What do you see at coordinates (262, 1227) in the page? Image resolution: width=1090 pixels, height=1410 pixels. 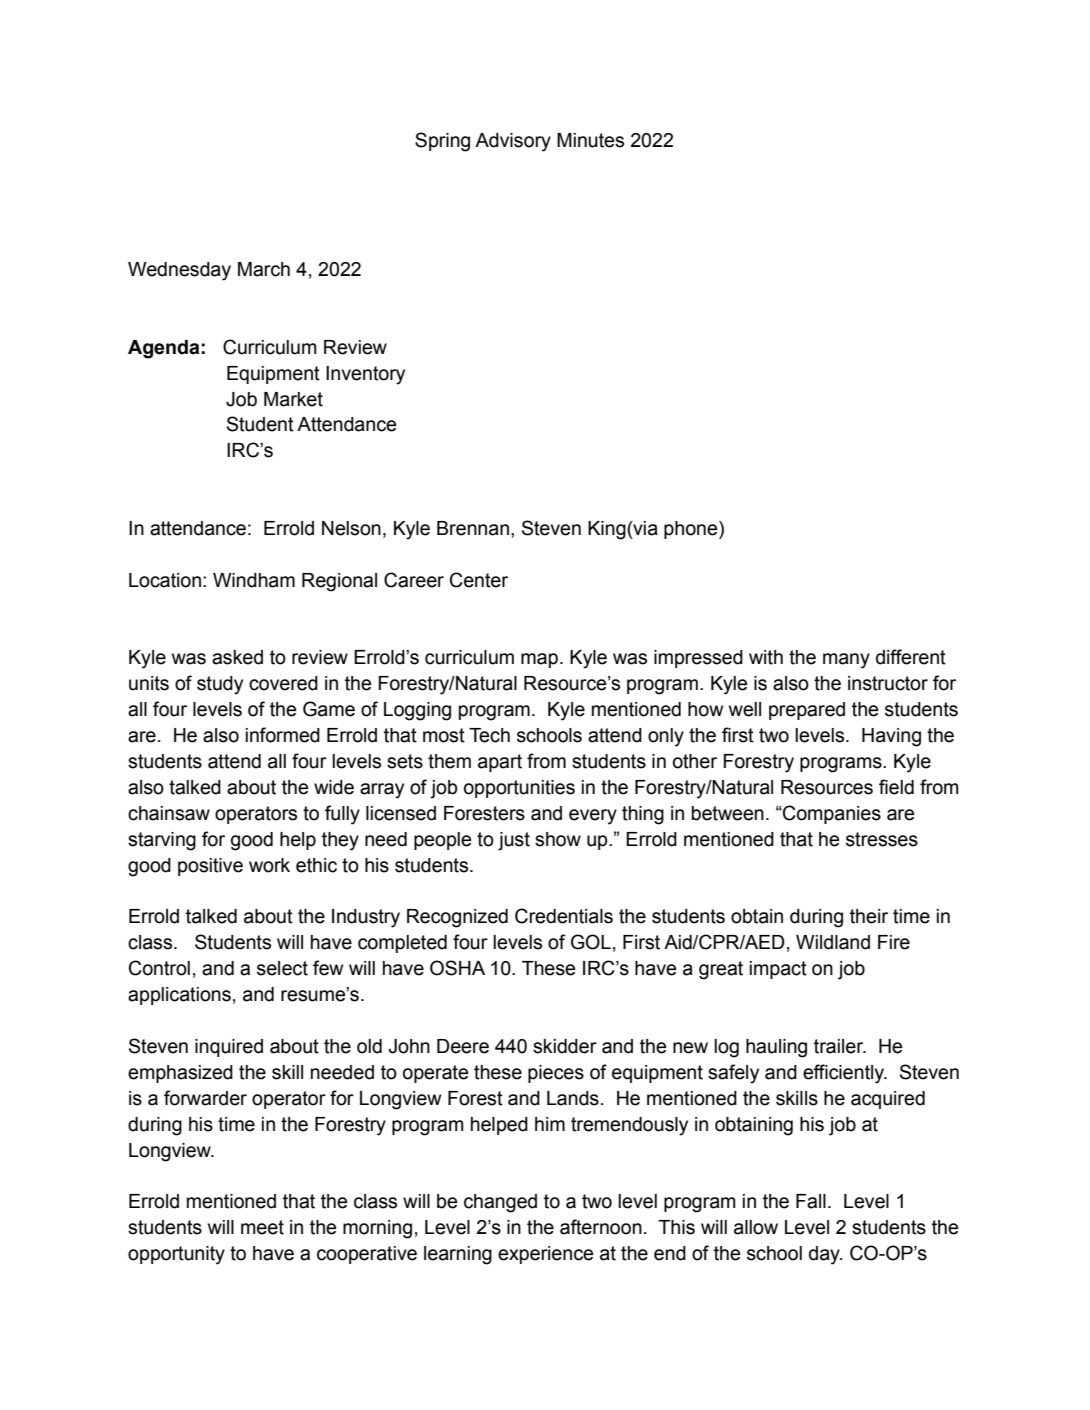 I see `meet` at bounding box center [262, 1227].
